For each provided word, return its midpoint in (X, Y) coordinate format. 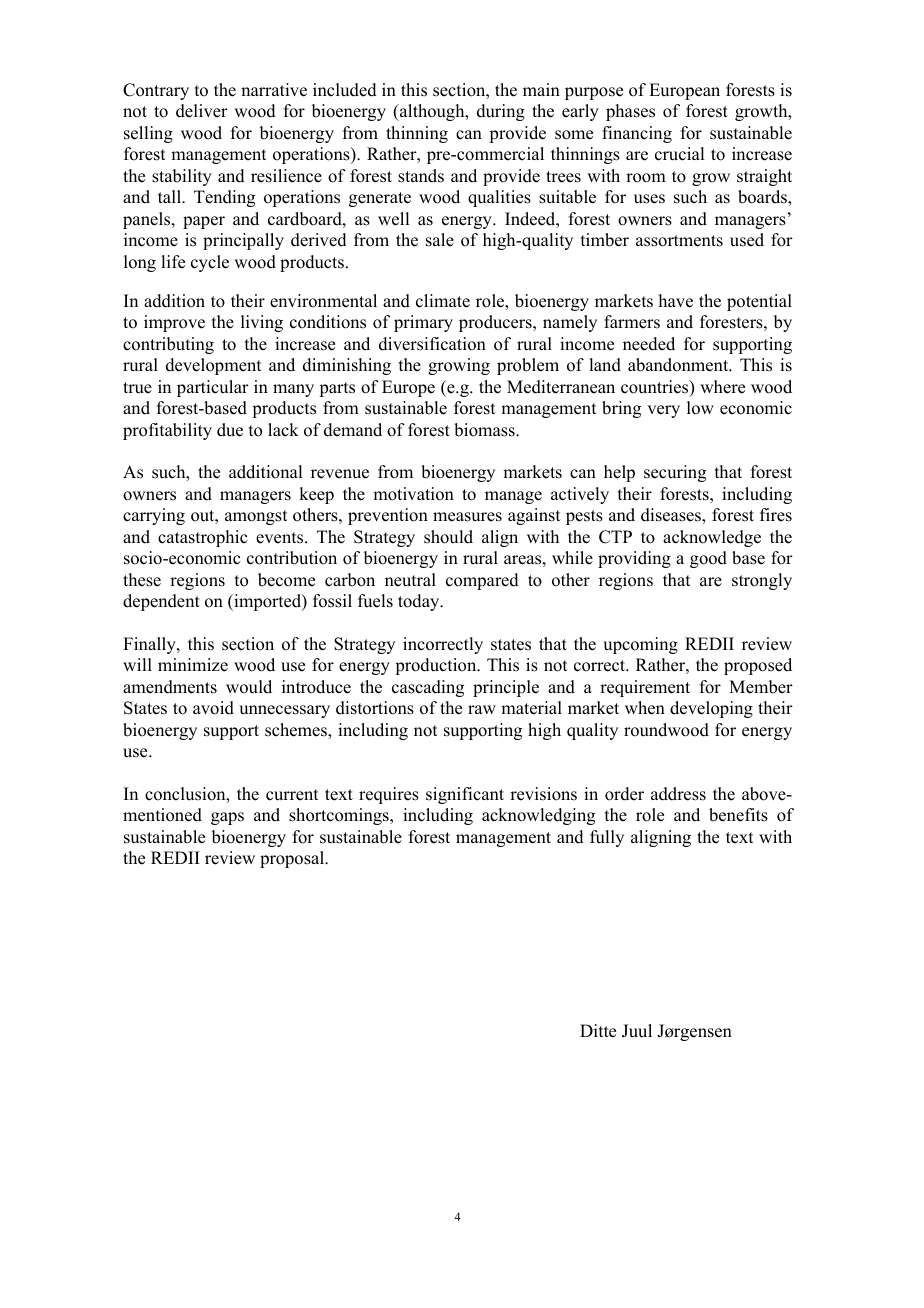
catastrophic (202, 538)
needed (649, 344)
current (292, 795)
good (708, 559)
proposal (293, 859)
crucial (679, 154)
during (501, 112)
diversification (432, 344)
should (448, 537)
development (213, 366)
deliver (202, 111)
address (678, 794)
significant (465, 795)
